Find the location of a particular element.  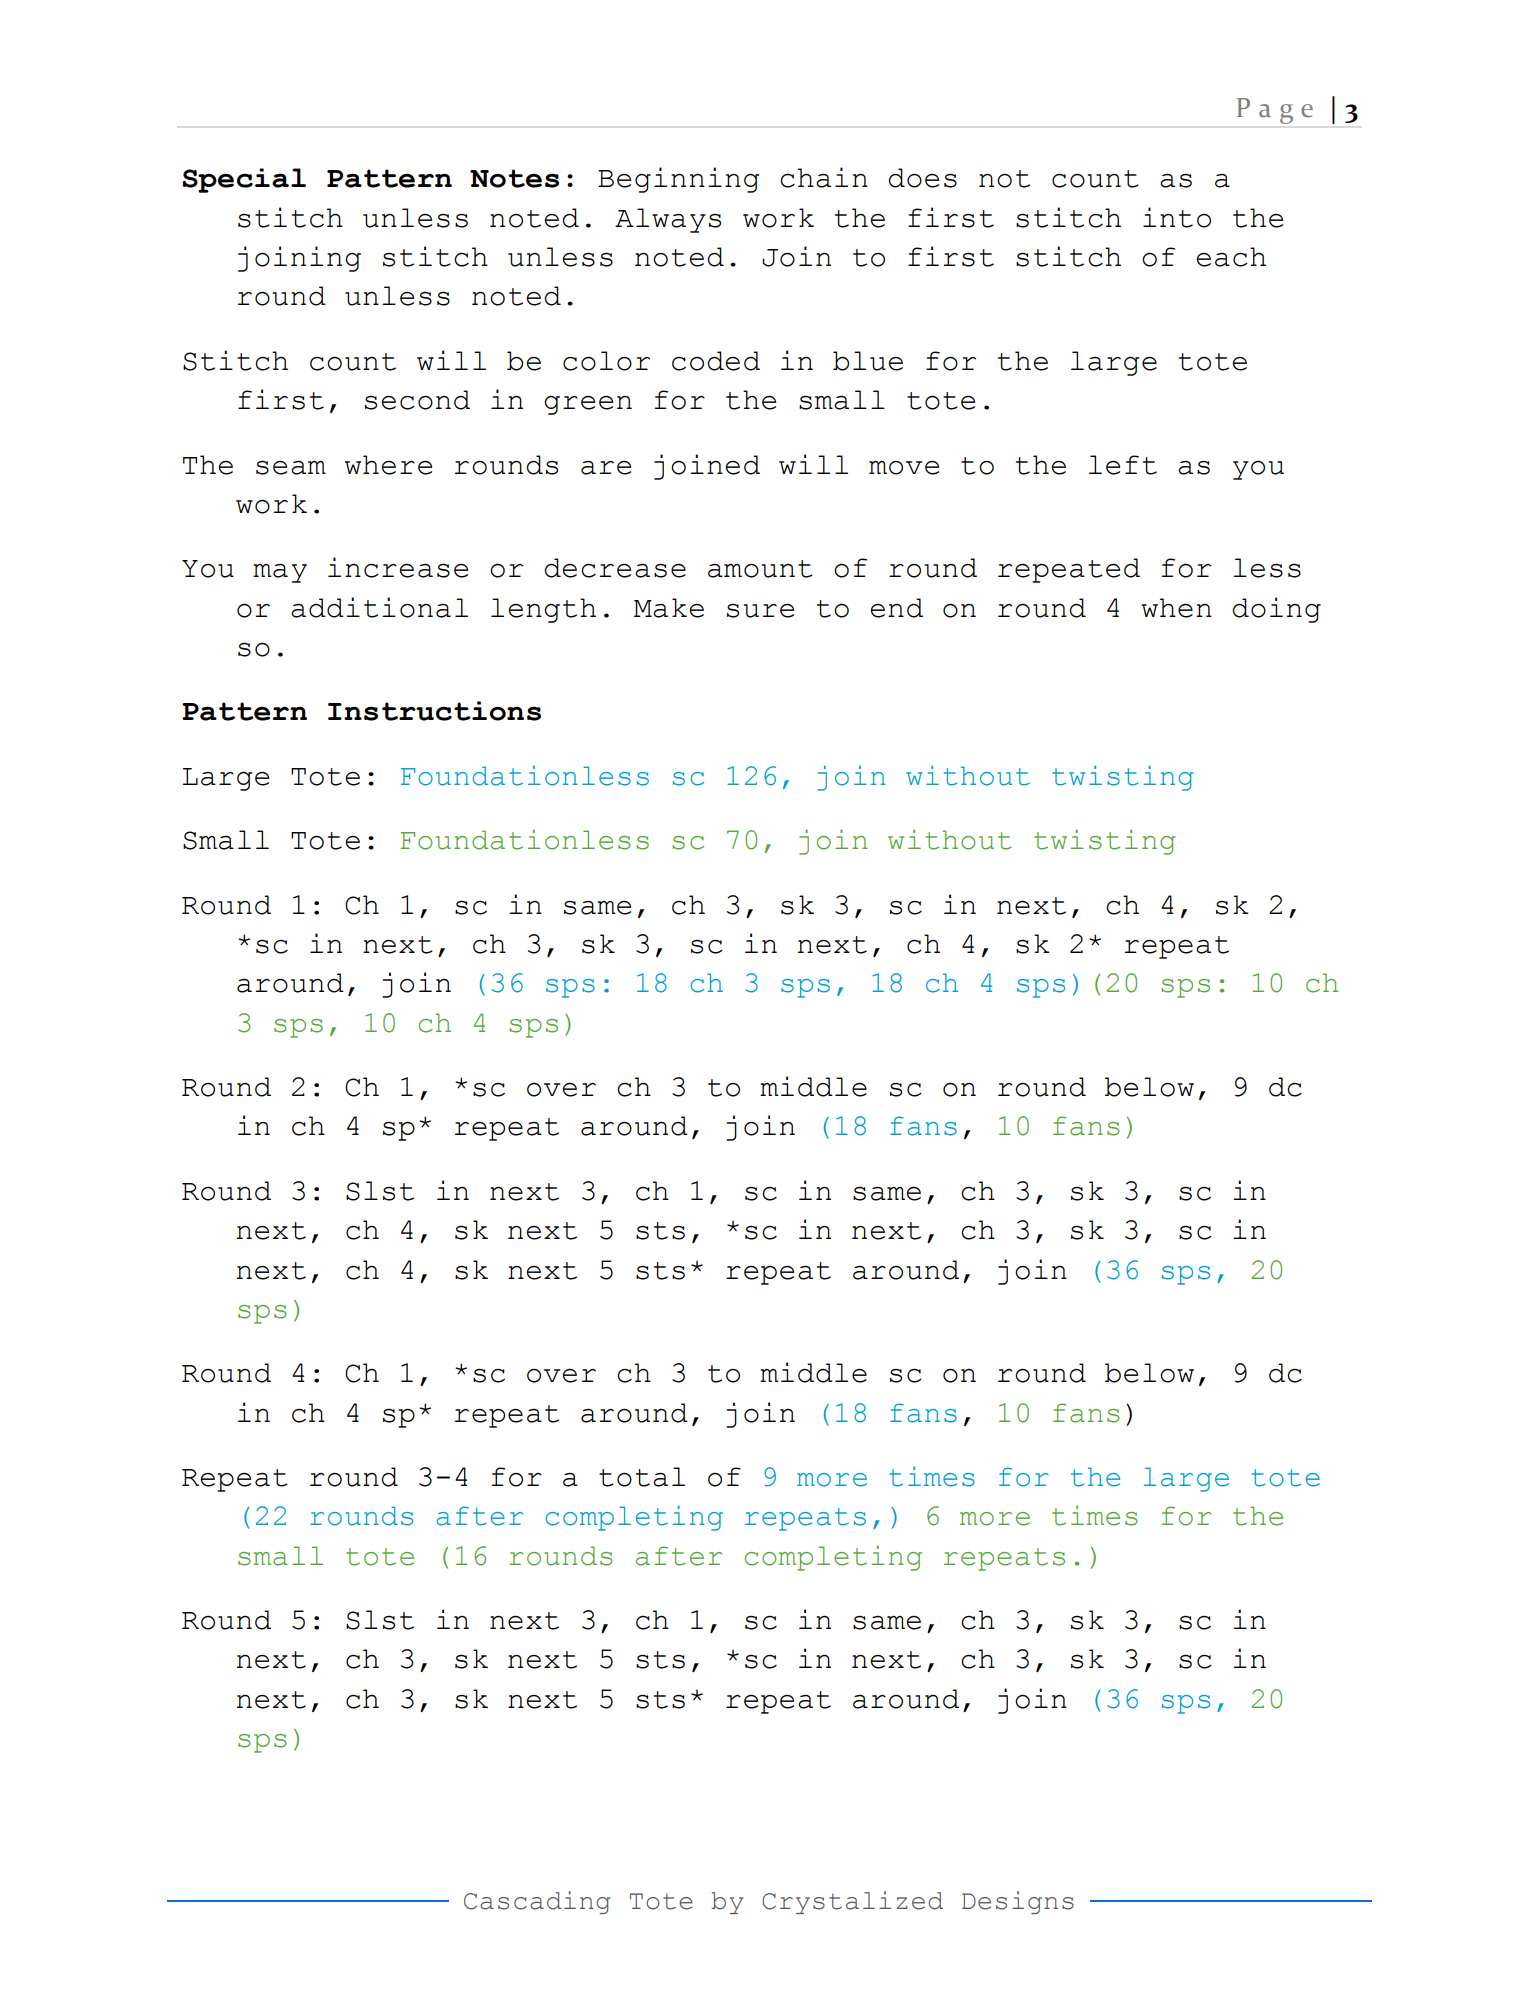

when is located at coordinates (1176, 608).
